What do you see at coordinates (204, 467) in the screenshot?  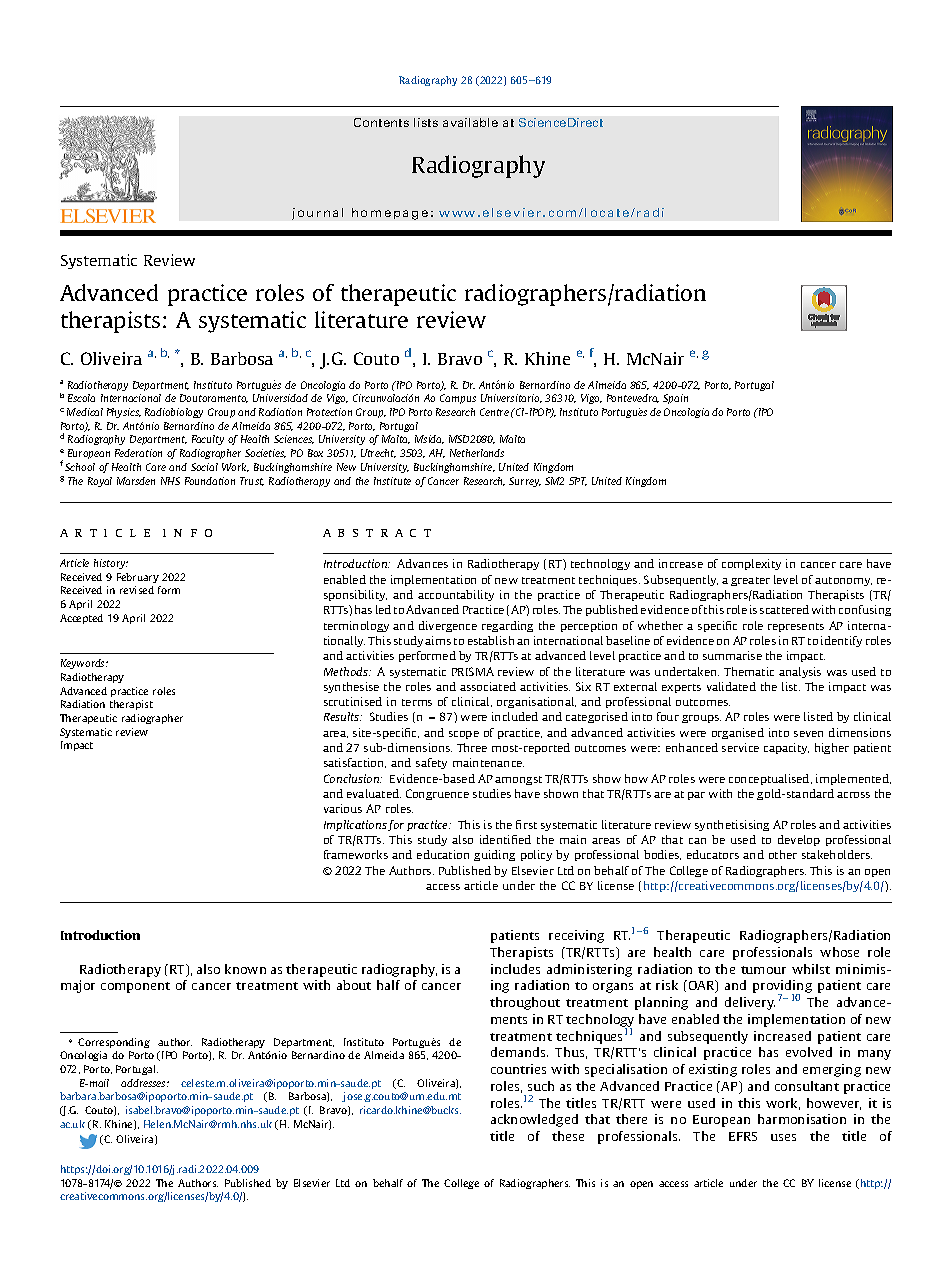 I see `Social` at bounding box center [204, 467].
